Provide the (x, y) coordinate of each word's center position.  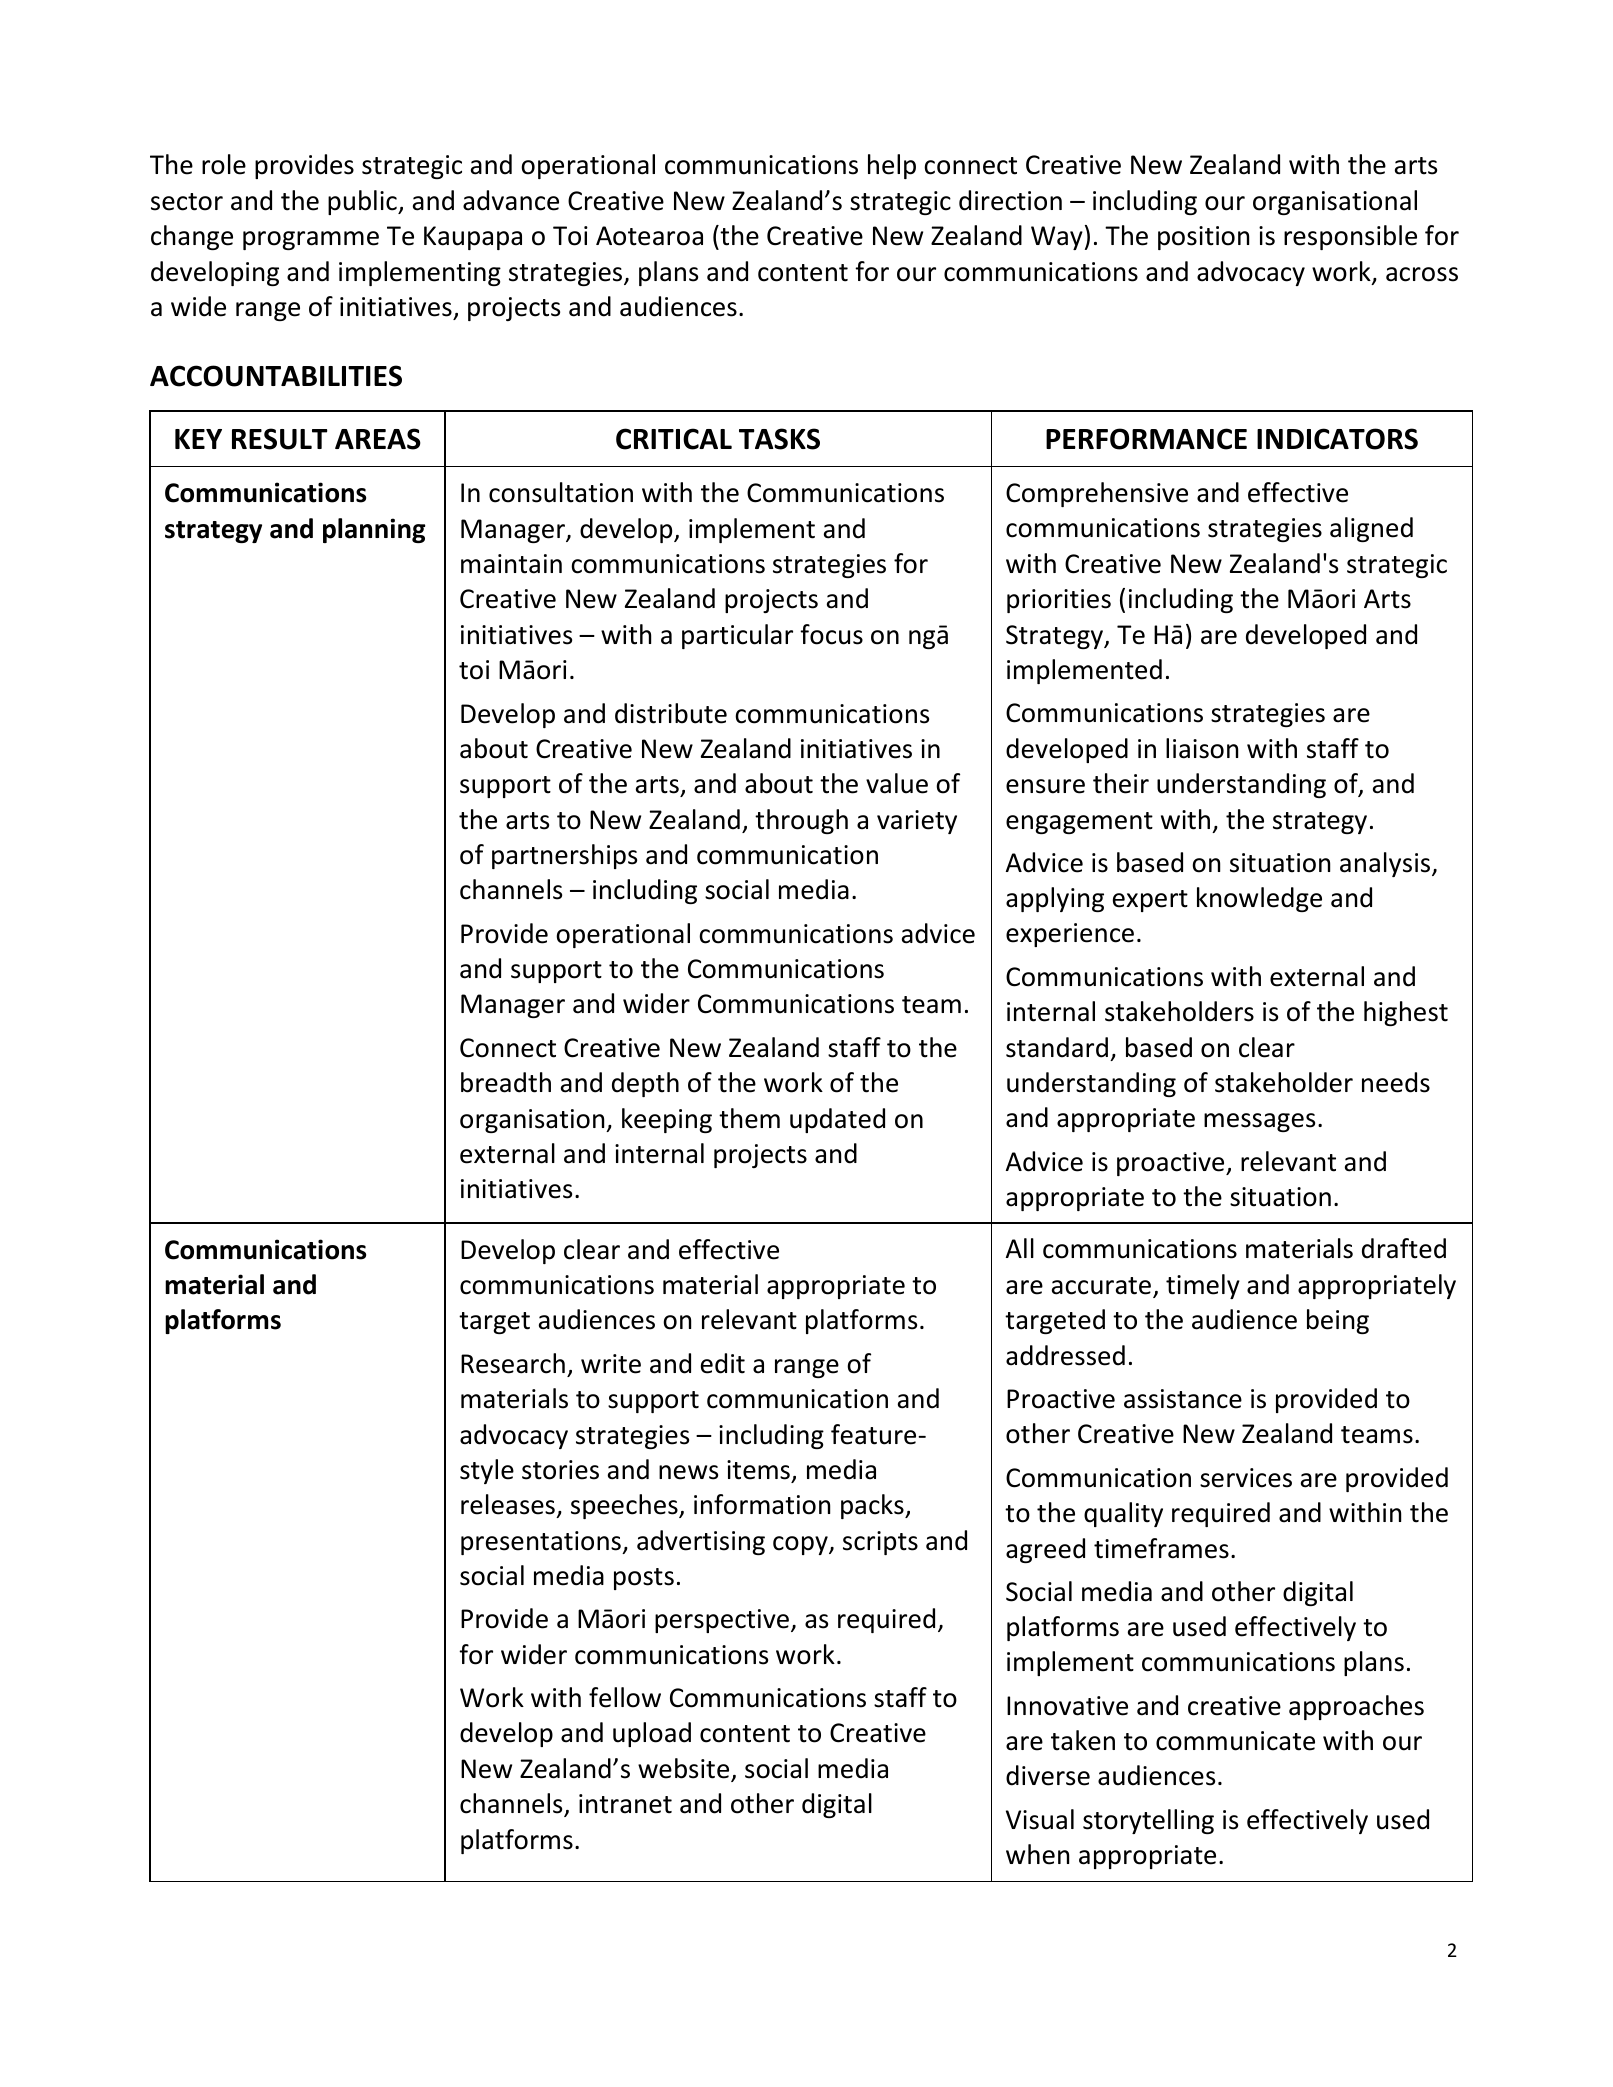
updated (837, 1120)
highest (1406, 1013)
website (685, 1769)
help (892, 166)
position (1203, 238)
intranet (625, 1804)
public (363, 202)
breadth (506, 1082)
